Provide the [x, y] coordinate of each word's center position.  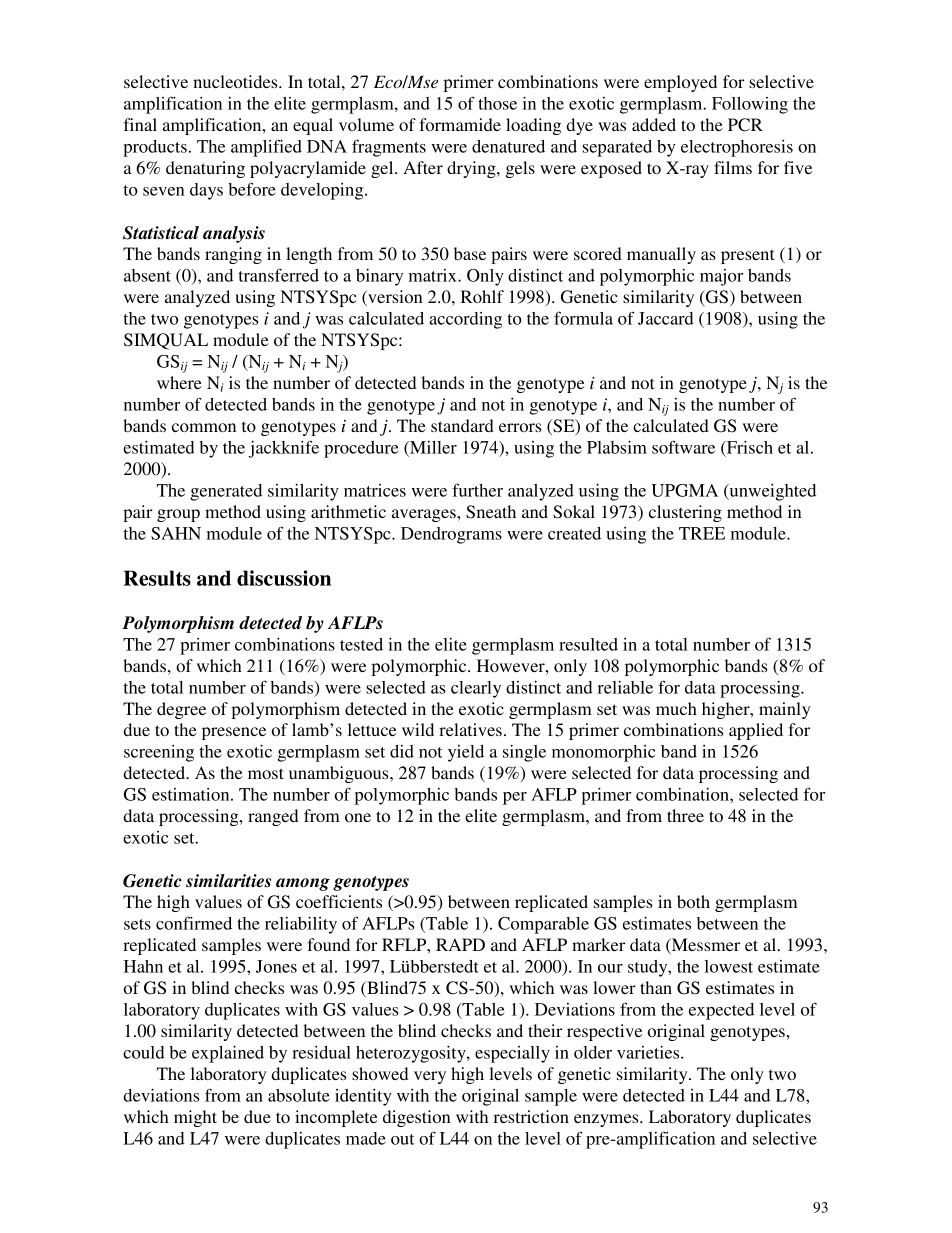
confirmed [194, 923]
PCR [745, 125]
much [676, 708]
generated [226, 492]
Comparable [543, 925]
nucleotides [236, 81]
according [465, 320]
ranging [233, 255]
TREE [702, 533]
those [497, 103]
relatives [470, 729]
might [195, 1118]
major [721, 277]
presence [234, 733]
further [477, 490]
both [693, 901]
